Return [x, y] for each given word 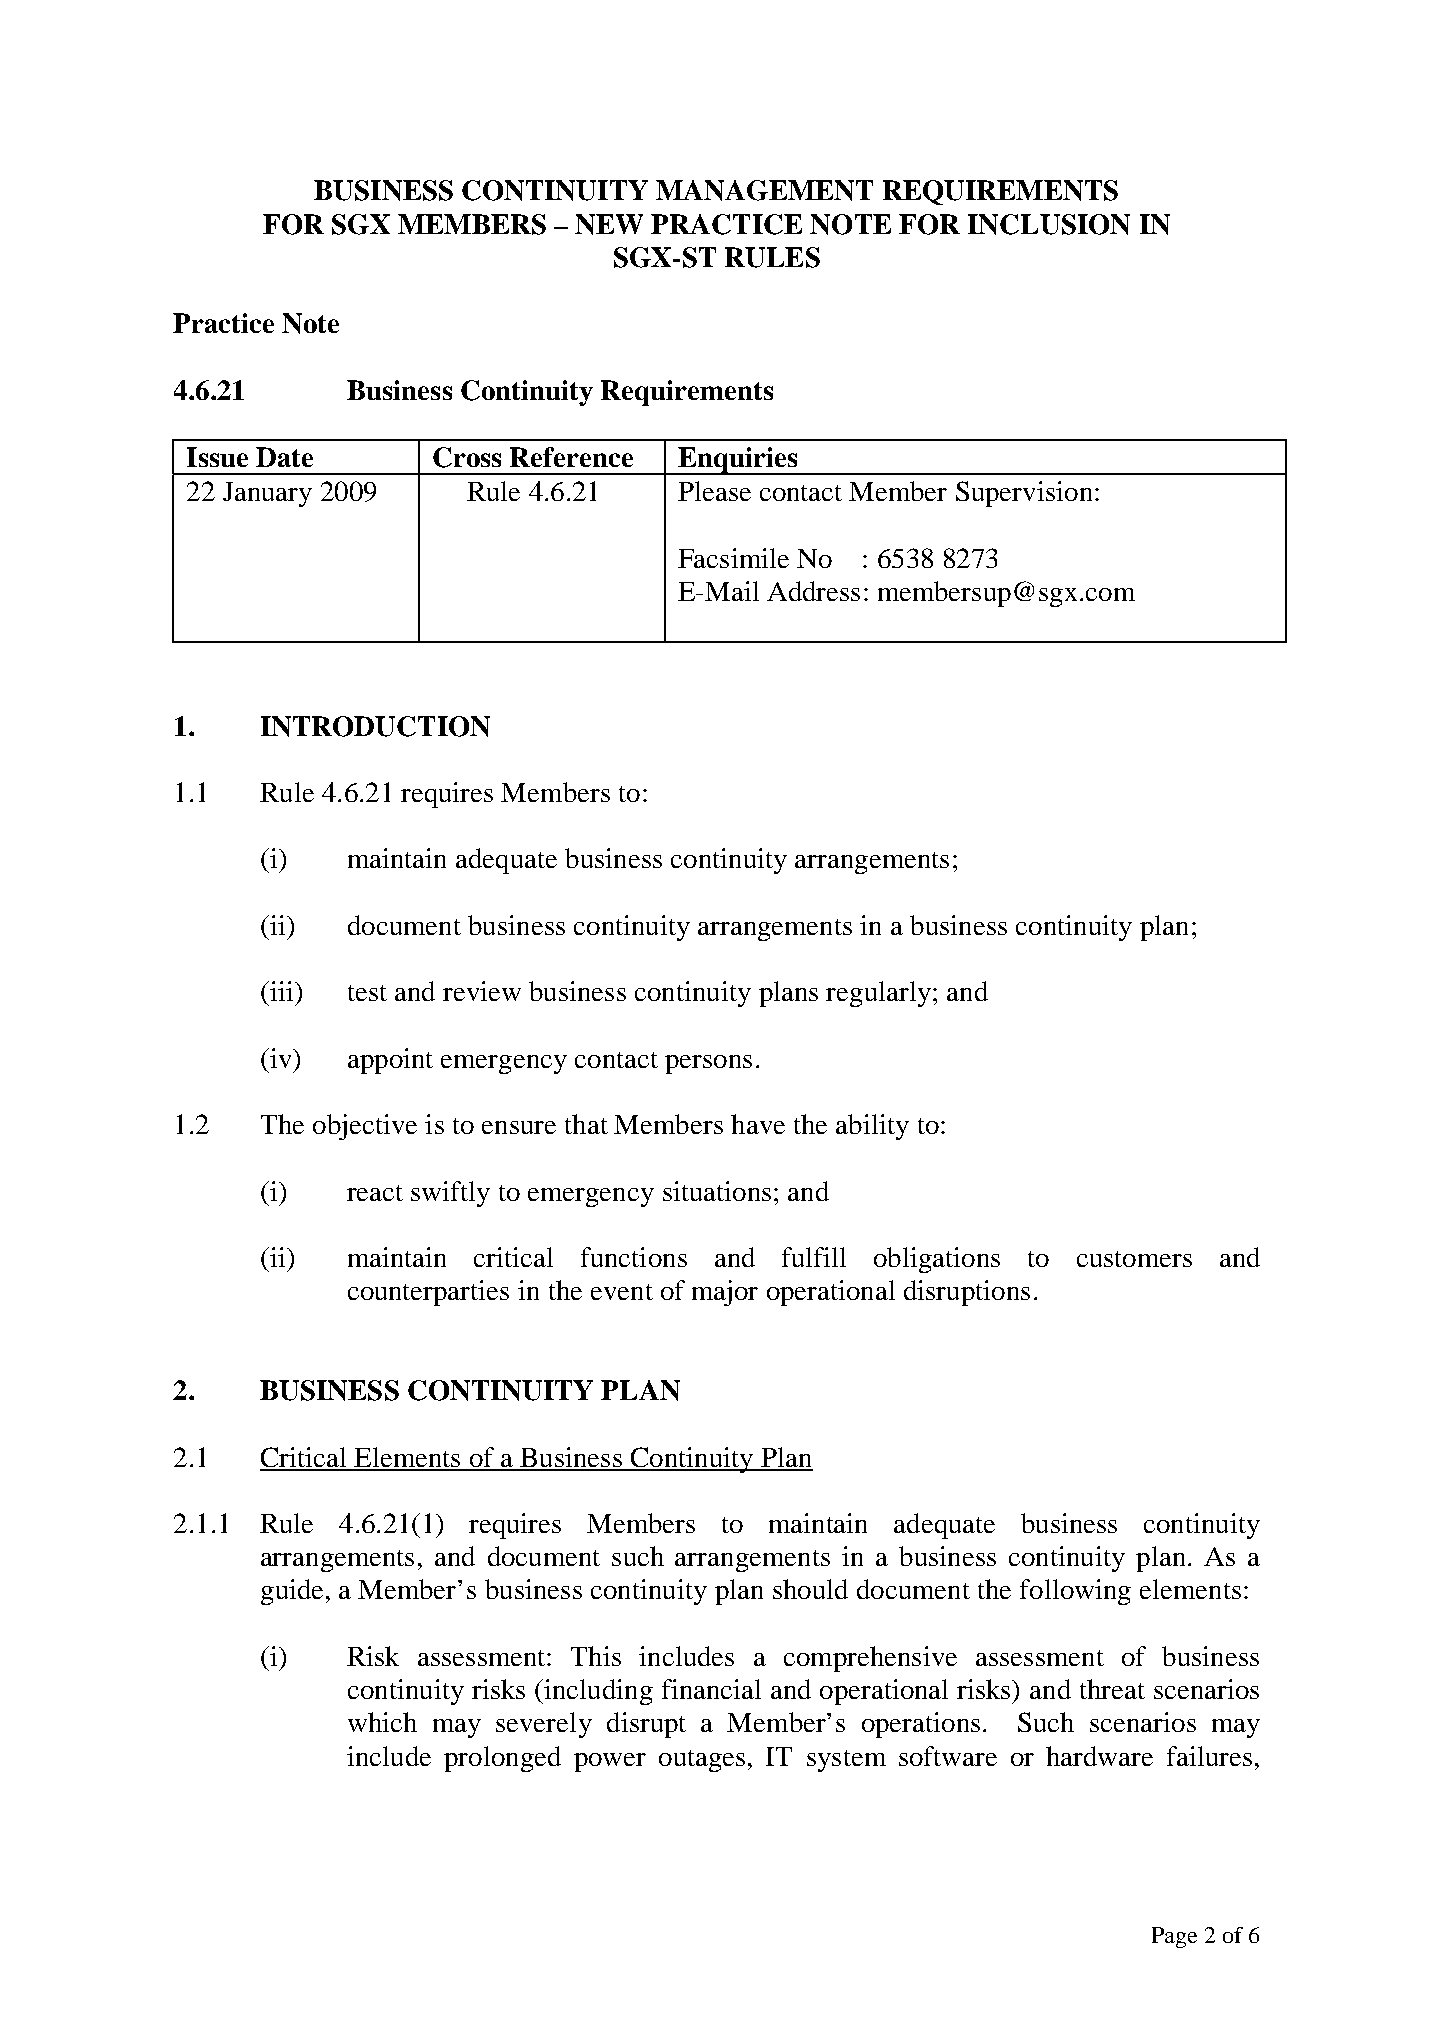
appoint [390, 1061]
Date [284, 457]
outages [702, 1761]
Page [1174, 1937]
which [382, 1722]
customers [1134, 1259]
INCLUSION [1049, 224]
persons [708, 1064]
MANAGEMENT [764, 190]
